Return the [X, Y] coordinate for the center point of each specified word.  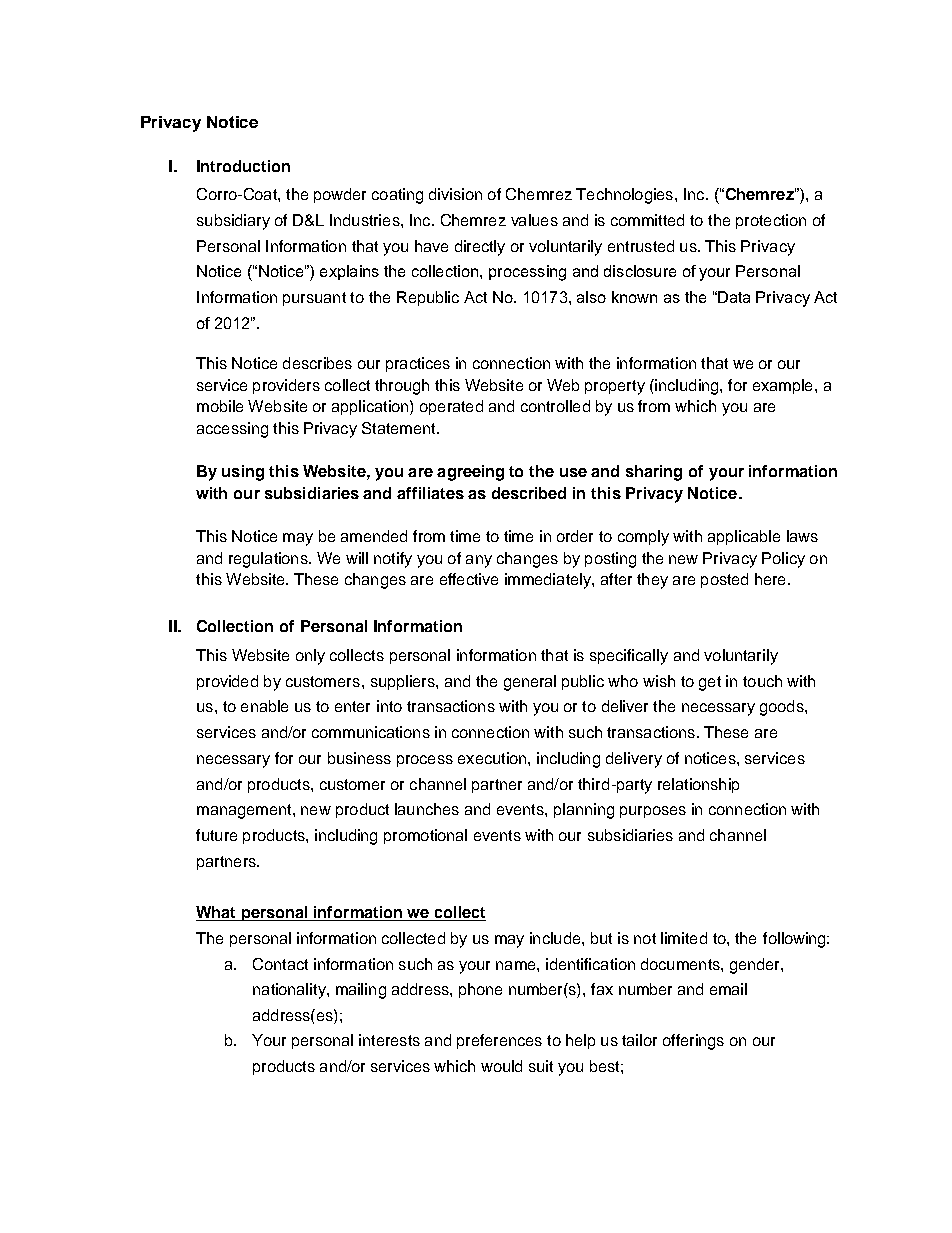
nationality [290, 991]
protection [771, 221]
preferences [499, 1041]
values [534, 220]
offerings [693, 1042]
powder [340, 195]
